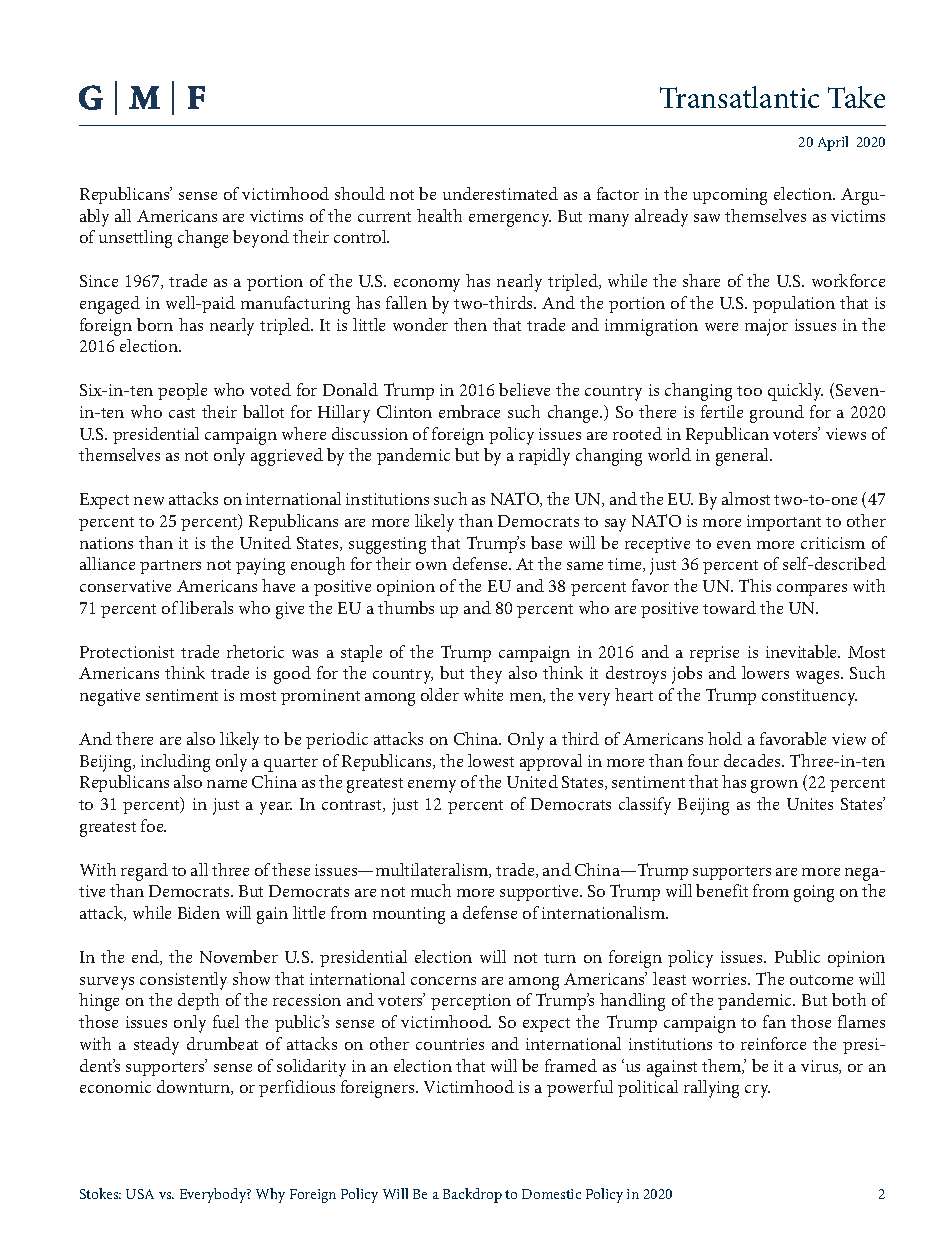 This image has width=952, height=1233. I want to click on general, so click(744, 457).
